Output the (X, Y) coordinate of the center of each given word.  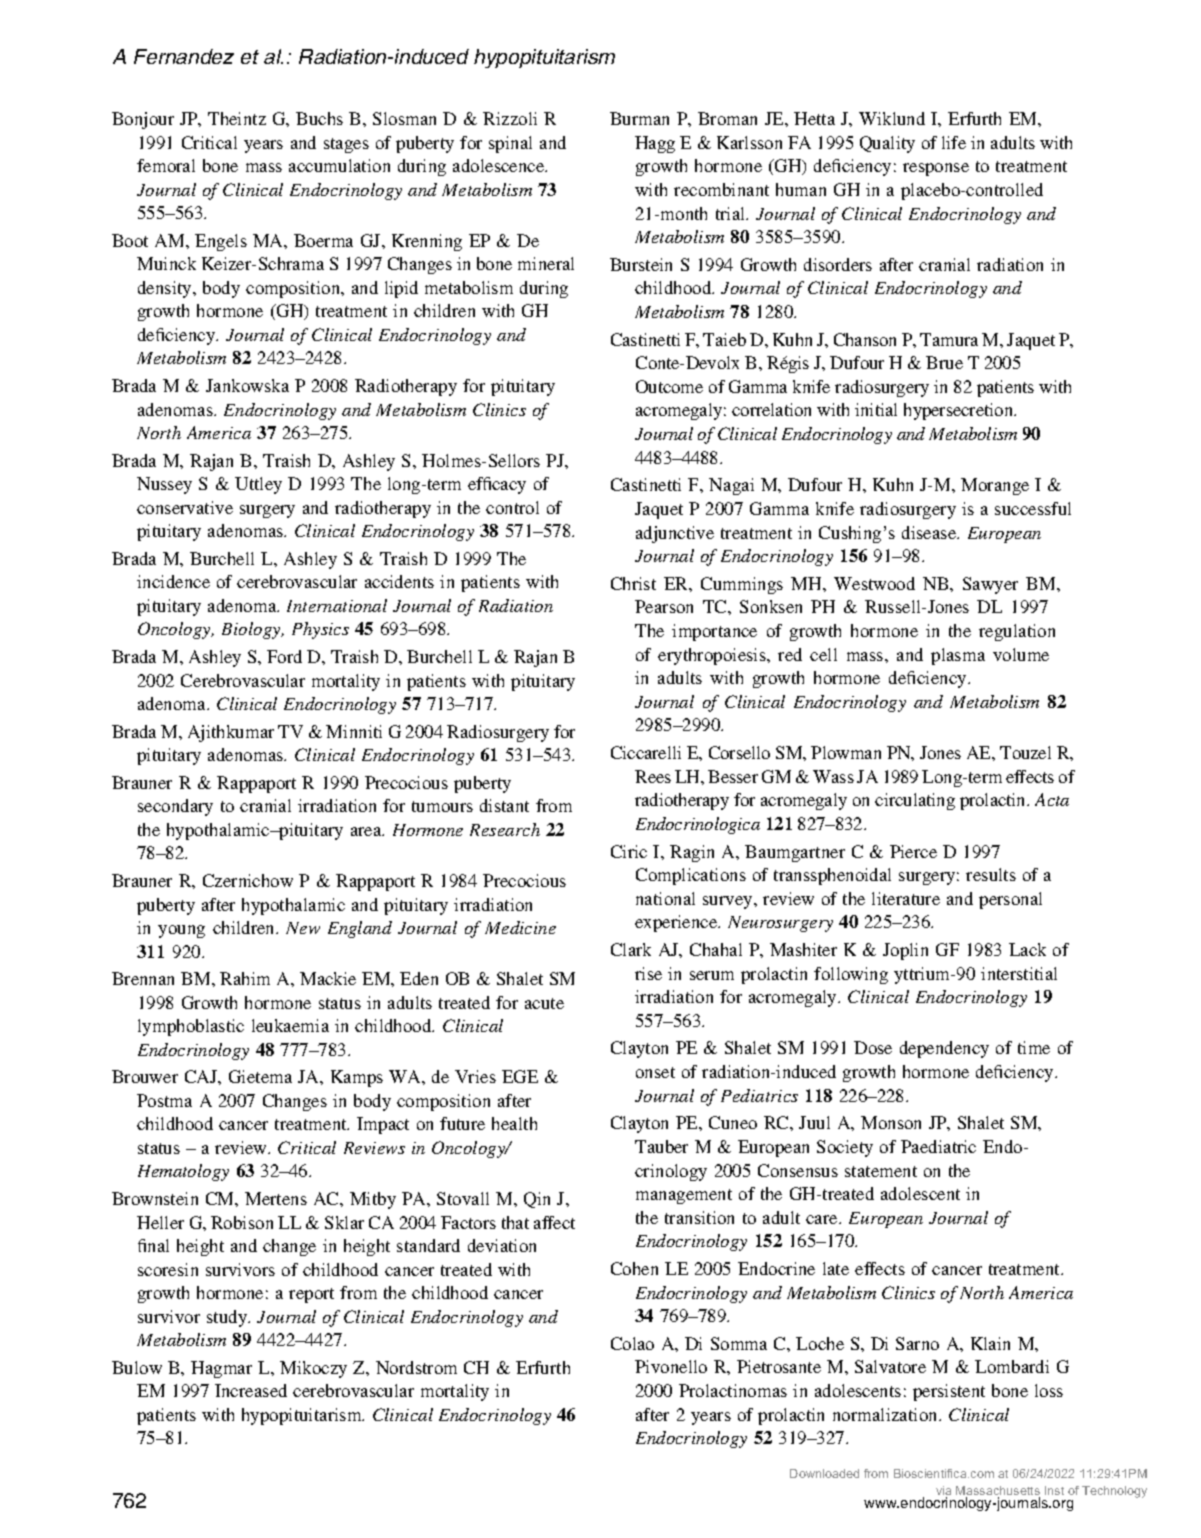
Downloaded (824, 1473)
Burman (639, 118)
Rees (653, 776)
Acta (1052, 799)
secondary (175, 807)
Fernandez (184, 56)
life (954, 142)
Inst (1054, 1490)
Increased (251, 1390)
